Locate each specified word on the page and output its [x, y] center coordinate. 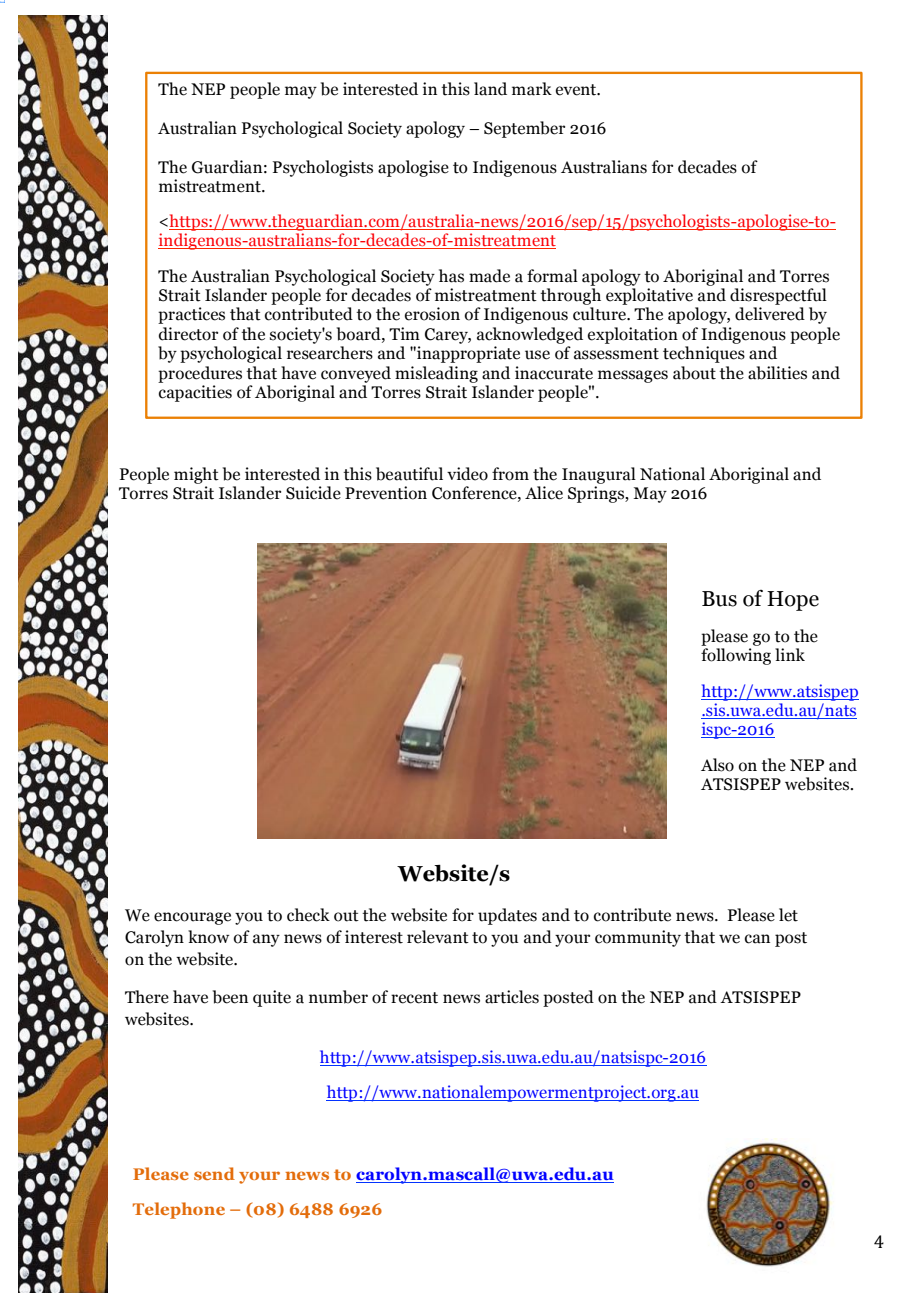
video [467, 474]
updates [507, 916]
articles [512, 997]
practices [191, 315]
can [757, 939]
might [196, 475]
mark [532, 89]
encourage [192, 918]
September [524, 129]
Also [717, 765]
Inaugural [599, 475]
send [214, 1173]
